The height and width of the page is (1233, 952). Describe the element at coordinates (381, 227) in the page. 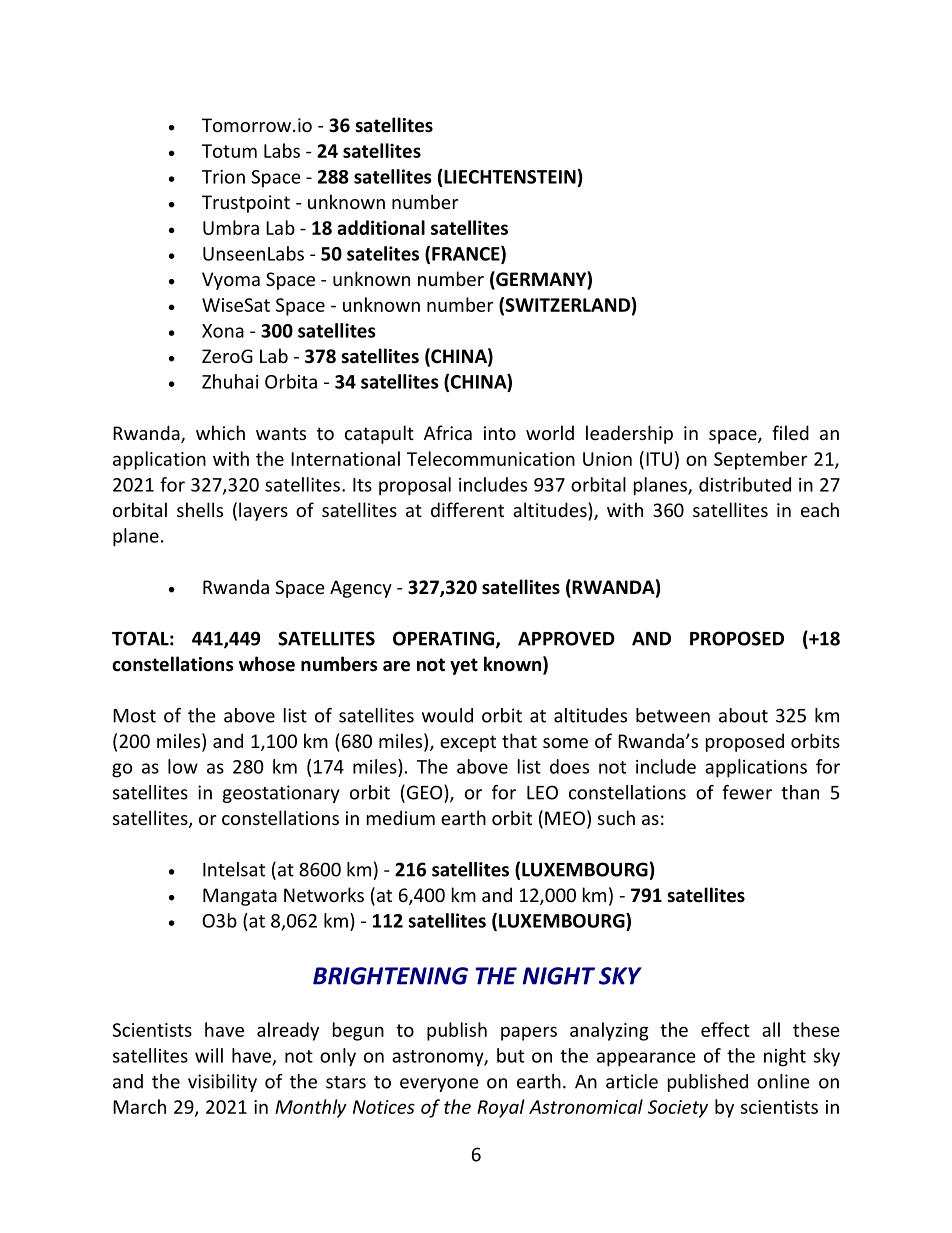

I see `additional` at that location.
